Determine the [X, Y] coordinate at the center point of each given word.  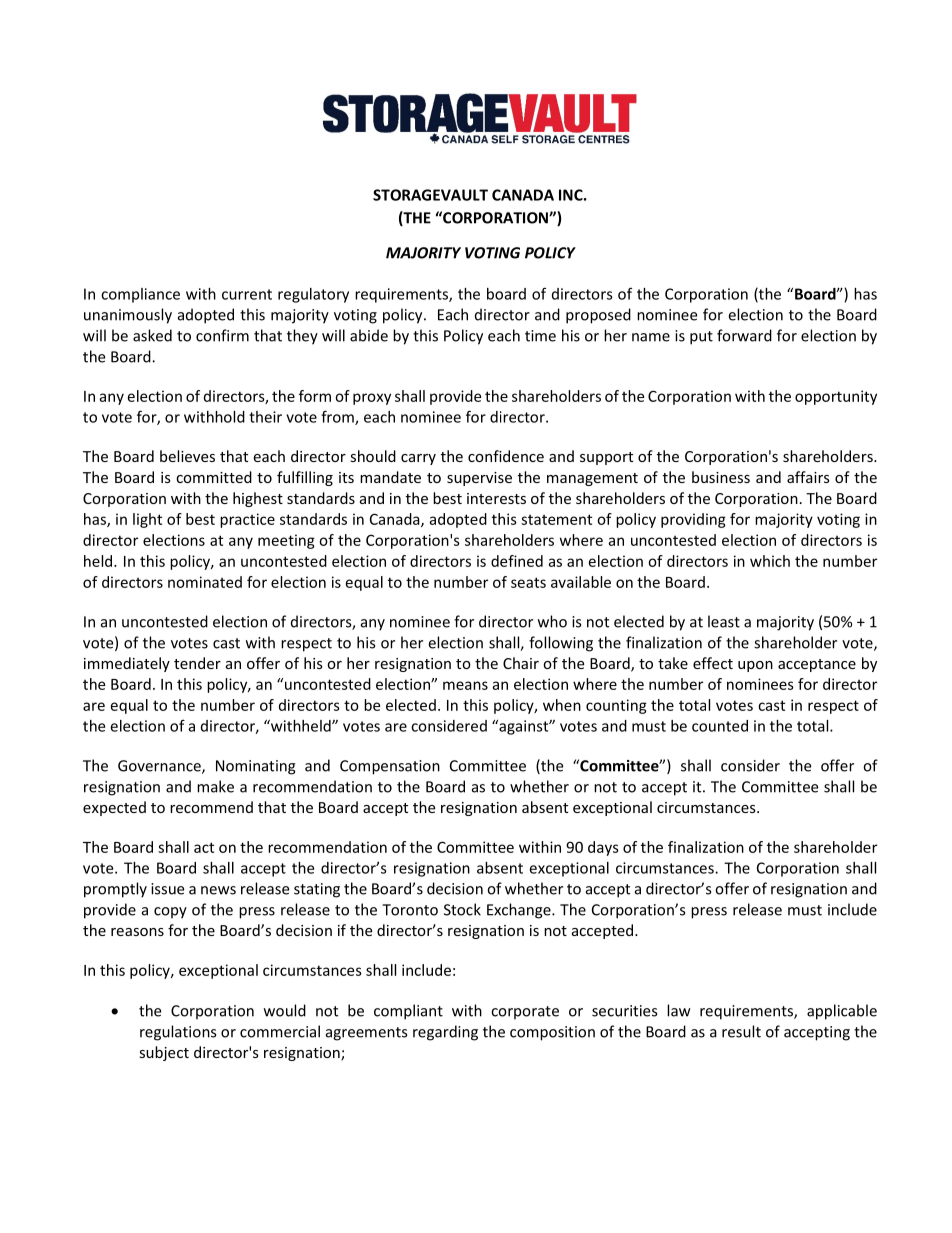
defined [517, 561]
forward [744, 335]
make [215, 786]
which [770, 561]
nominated [205, 582]
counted [720, 726]
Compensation [390, 767]
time [540, 336]
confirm [222, 335]
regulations [178, 1033]
